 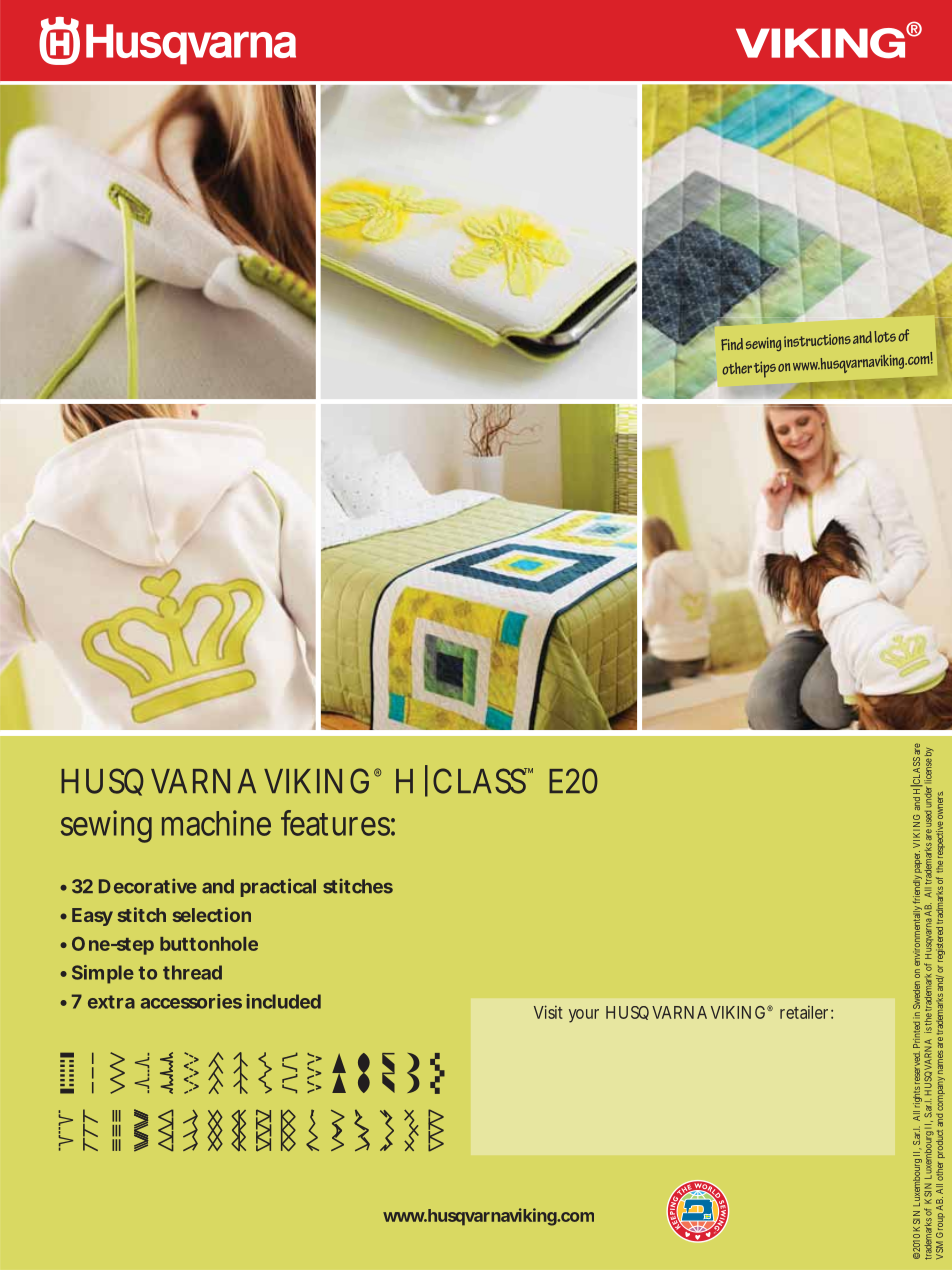 What do you see at coordinates (284, 1001) in the image?
I see `included` at bounding box center [284, 1001].
